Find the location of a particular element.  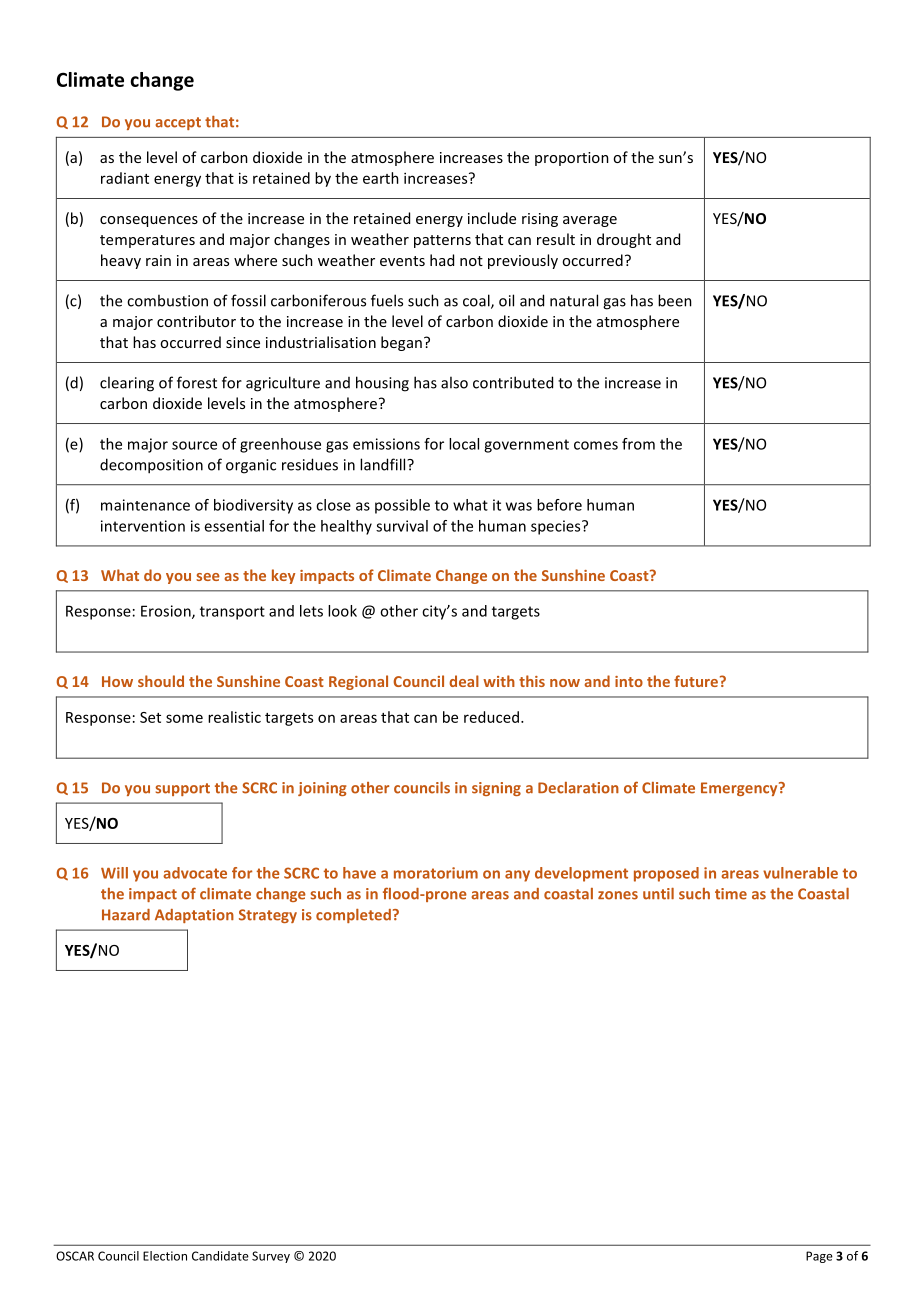

Election is located at coordinates (165, 1256).
